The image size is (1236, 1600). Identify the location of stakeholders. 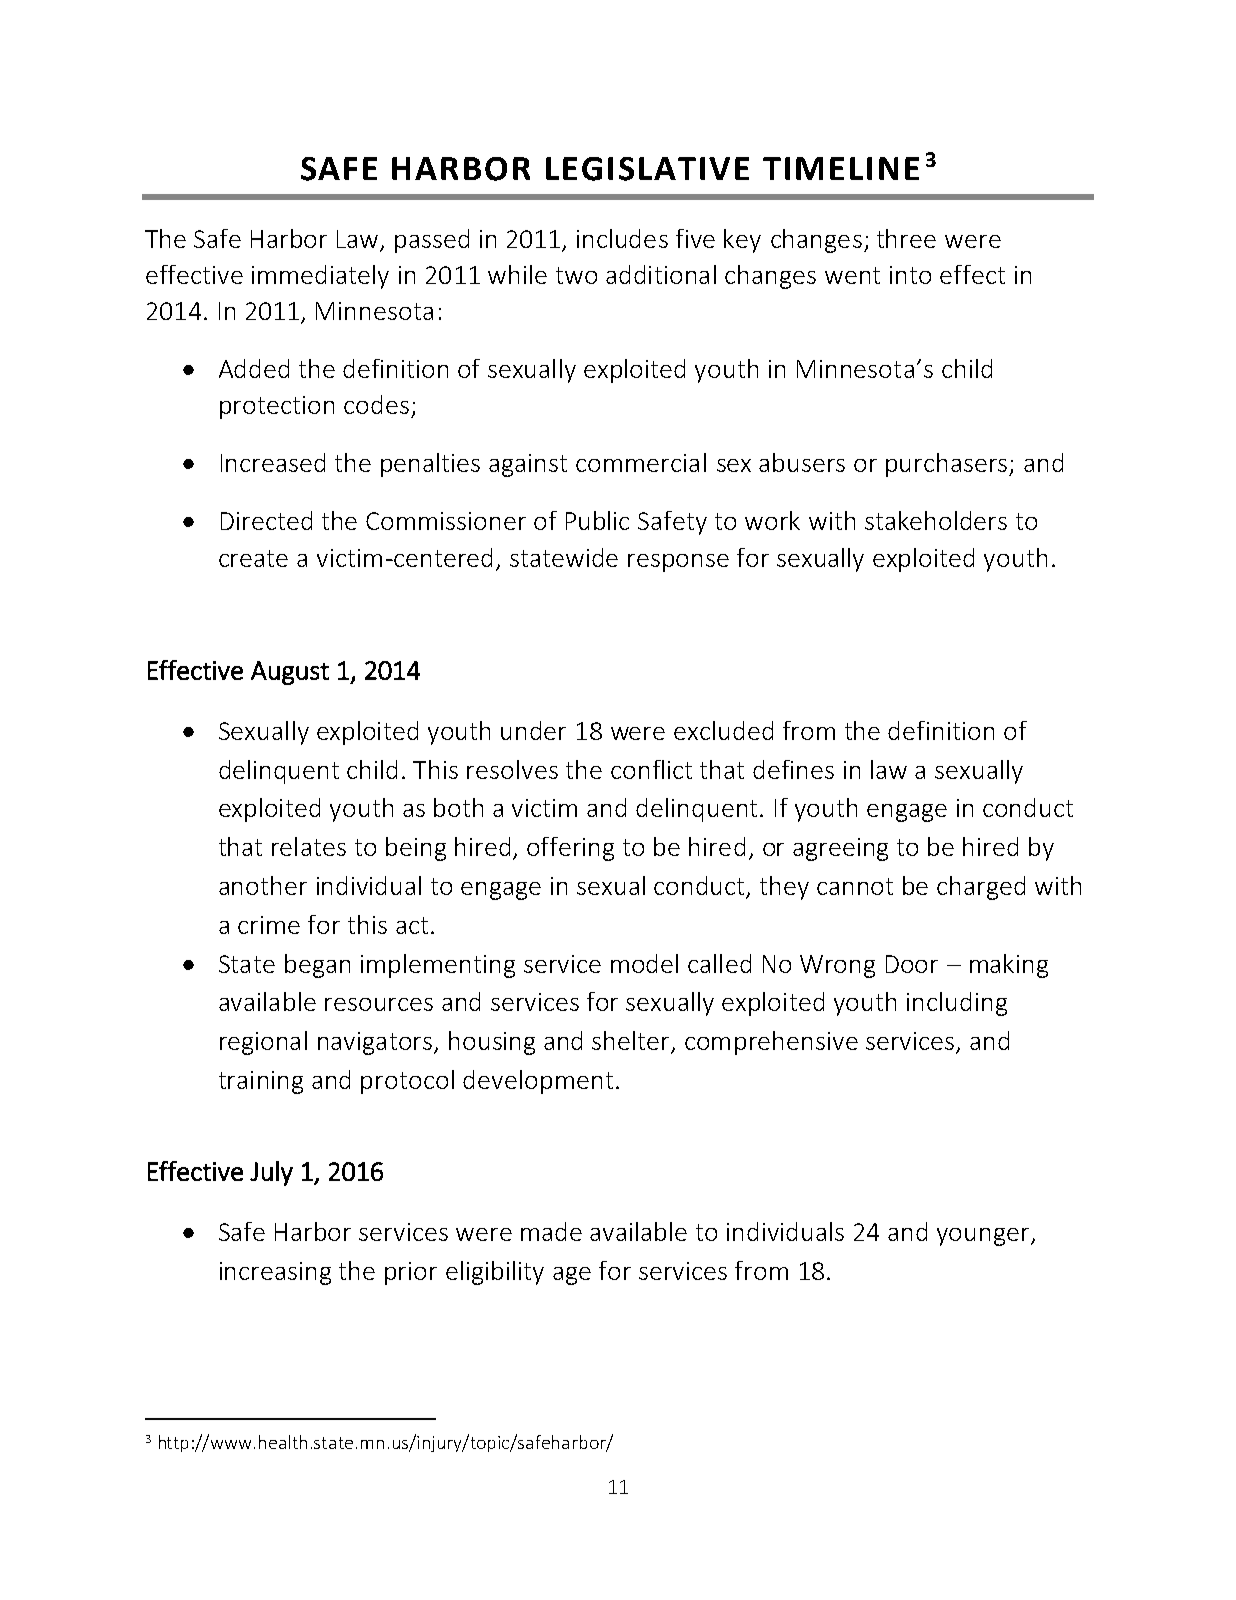
(936, 520).
